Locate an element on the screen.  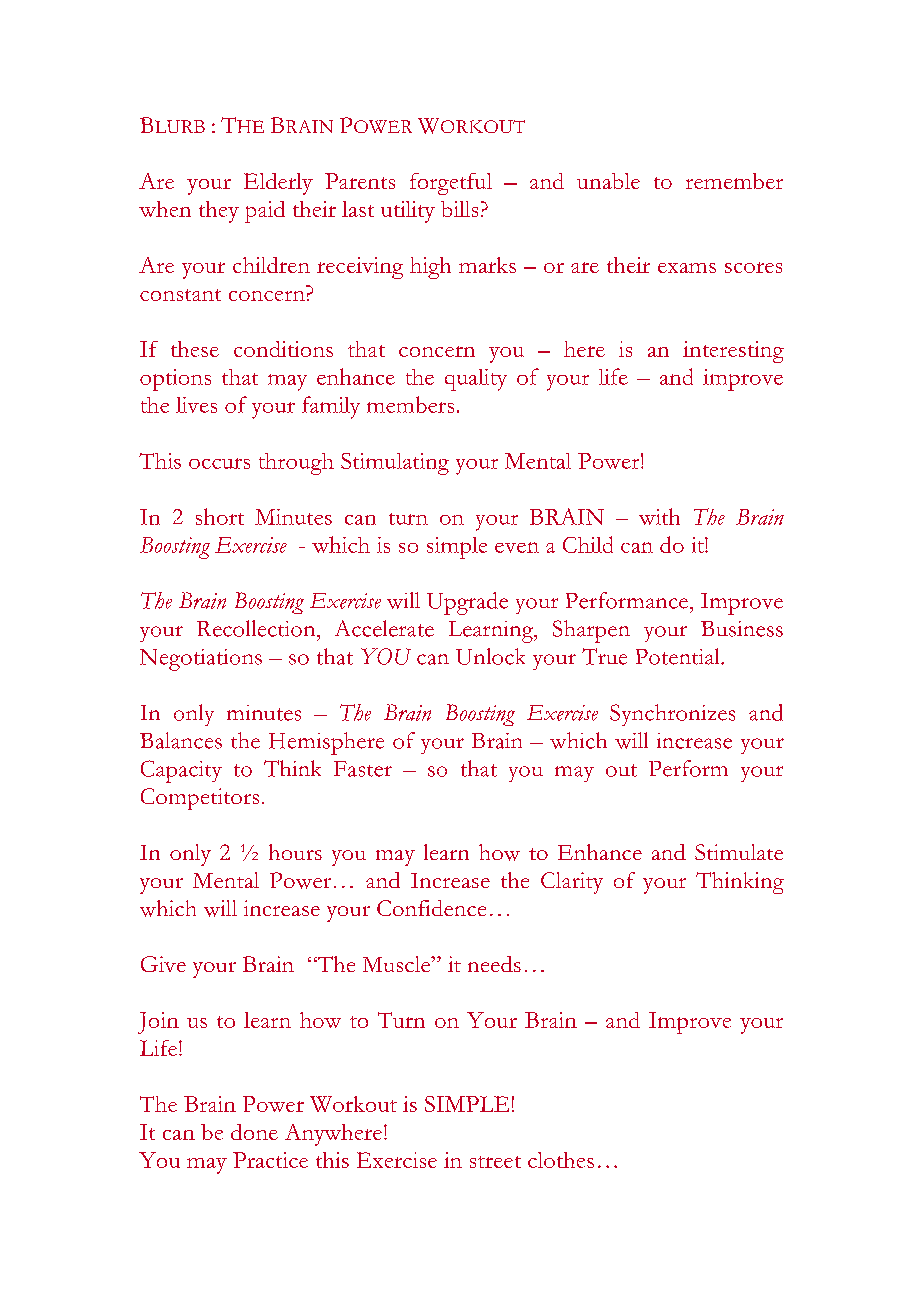
street is located at coordinates (495, 1162).
